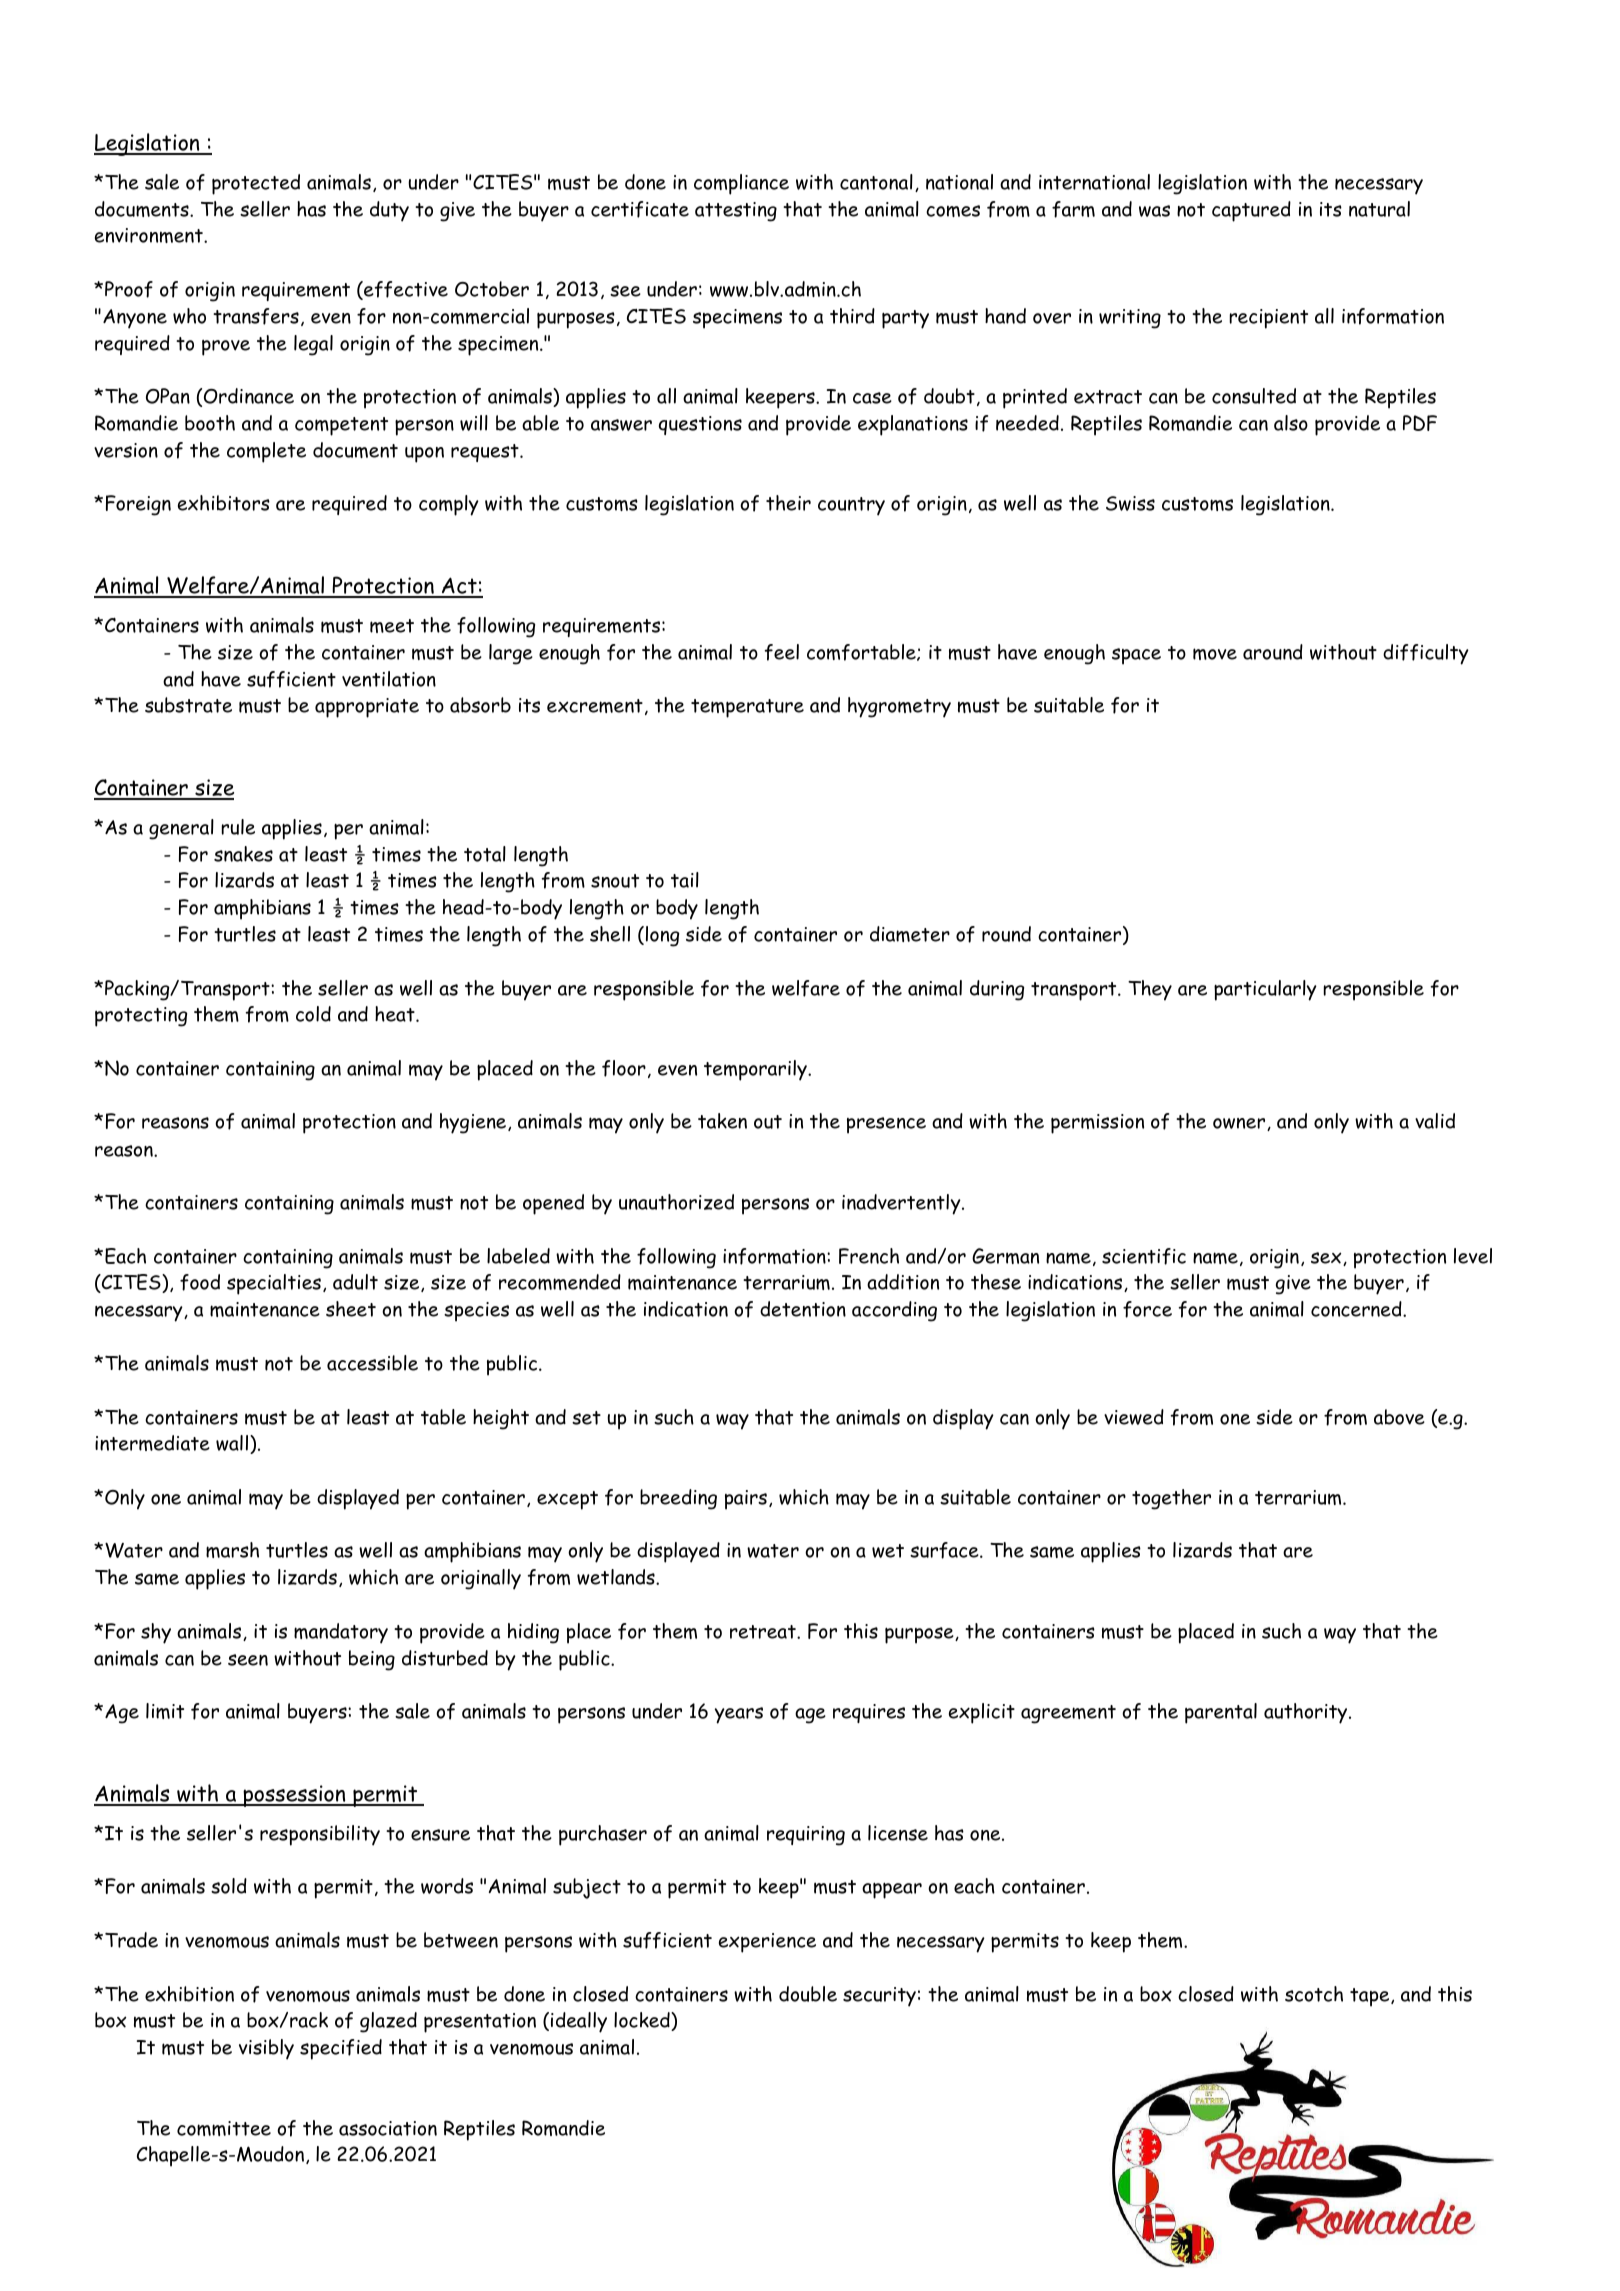  I want to click on attesting, so click(736, 212).
